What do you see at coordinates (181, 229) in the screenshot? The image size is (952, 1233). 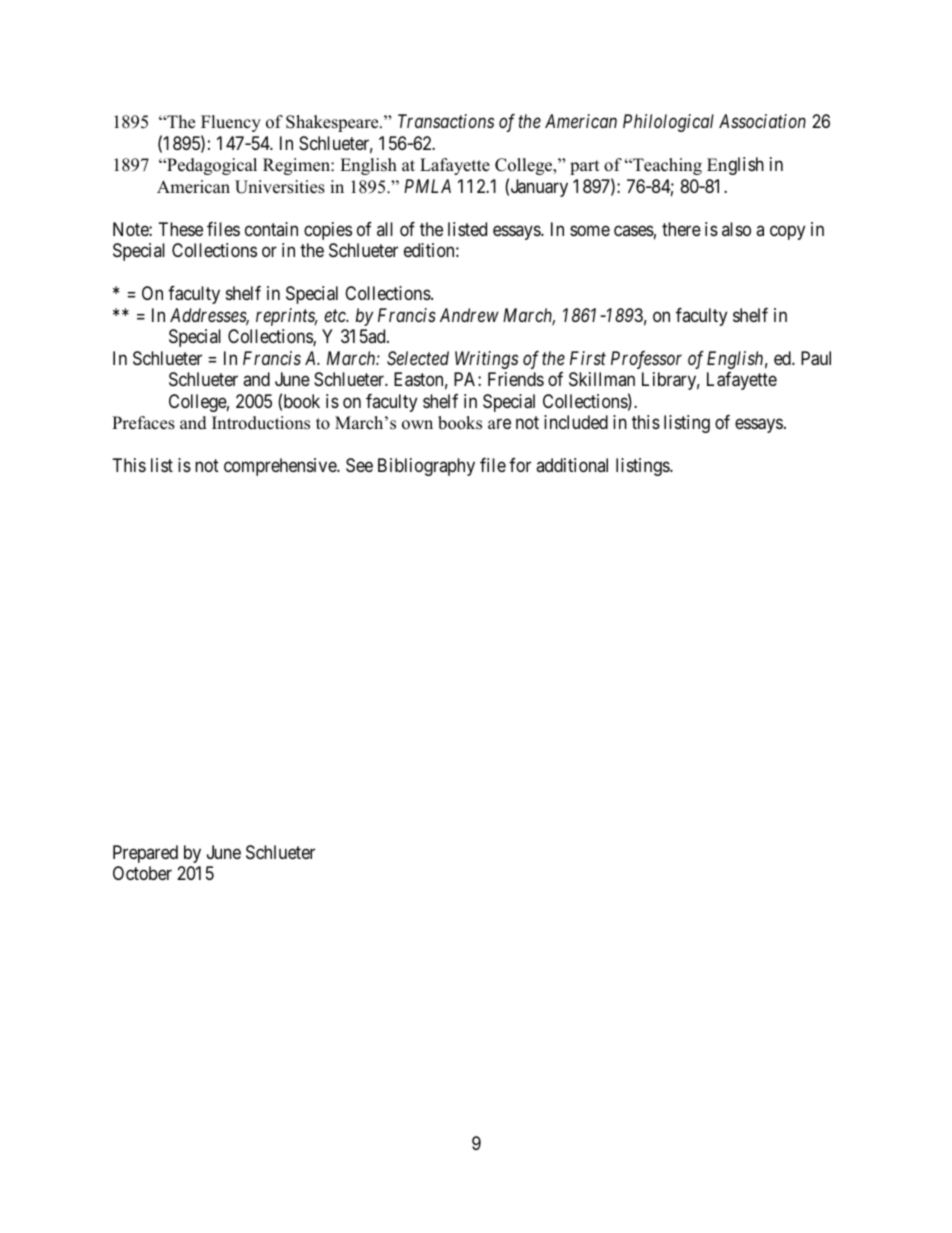 I see `These` at bounding box center [181, 229].
